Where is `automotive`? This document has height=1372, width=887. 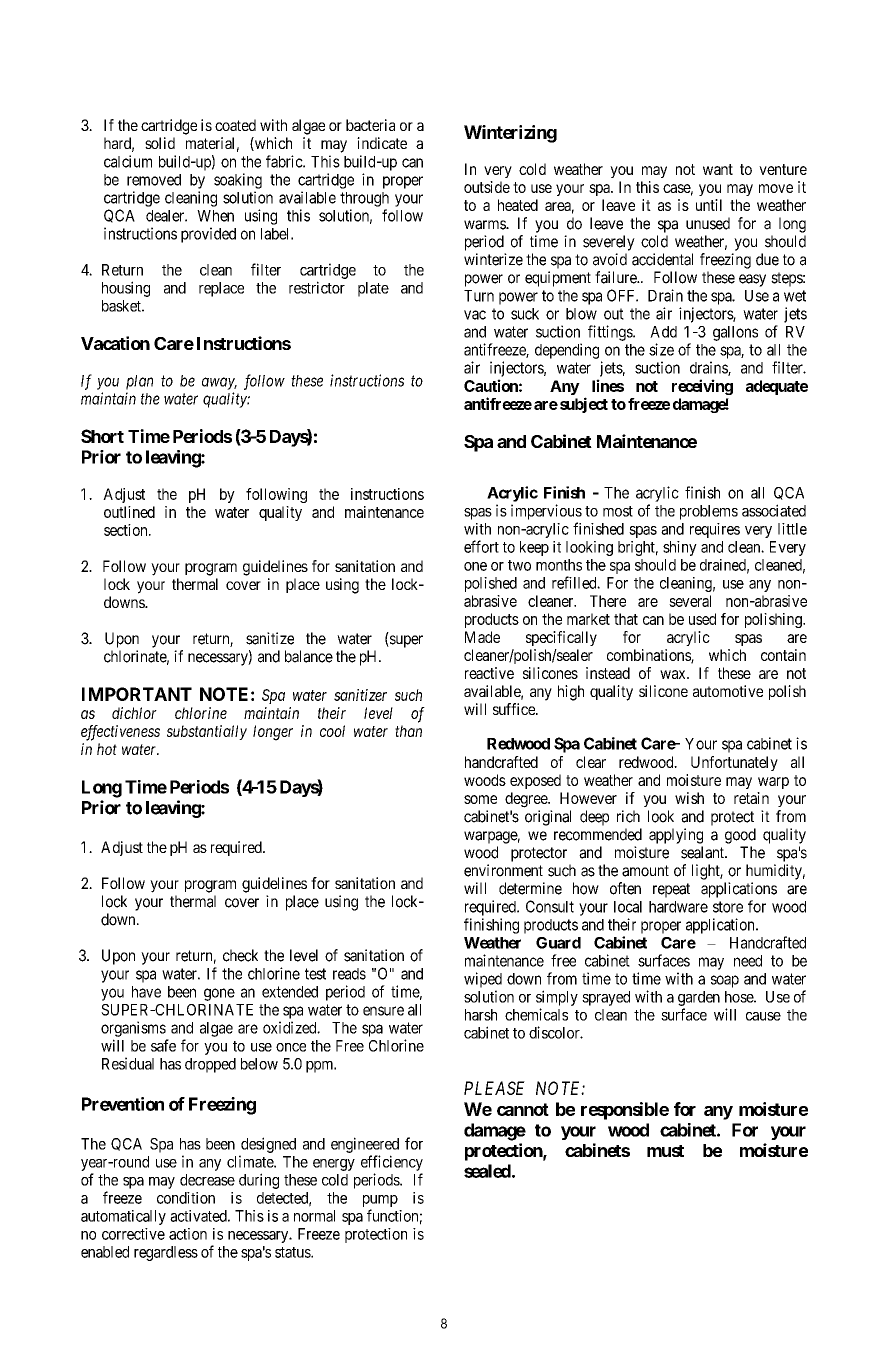 automotive is located at coordinates (728, 691).
